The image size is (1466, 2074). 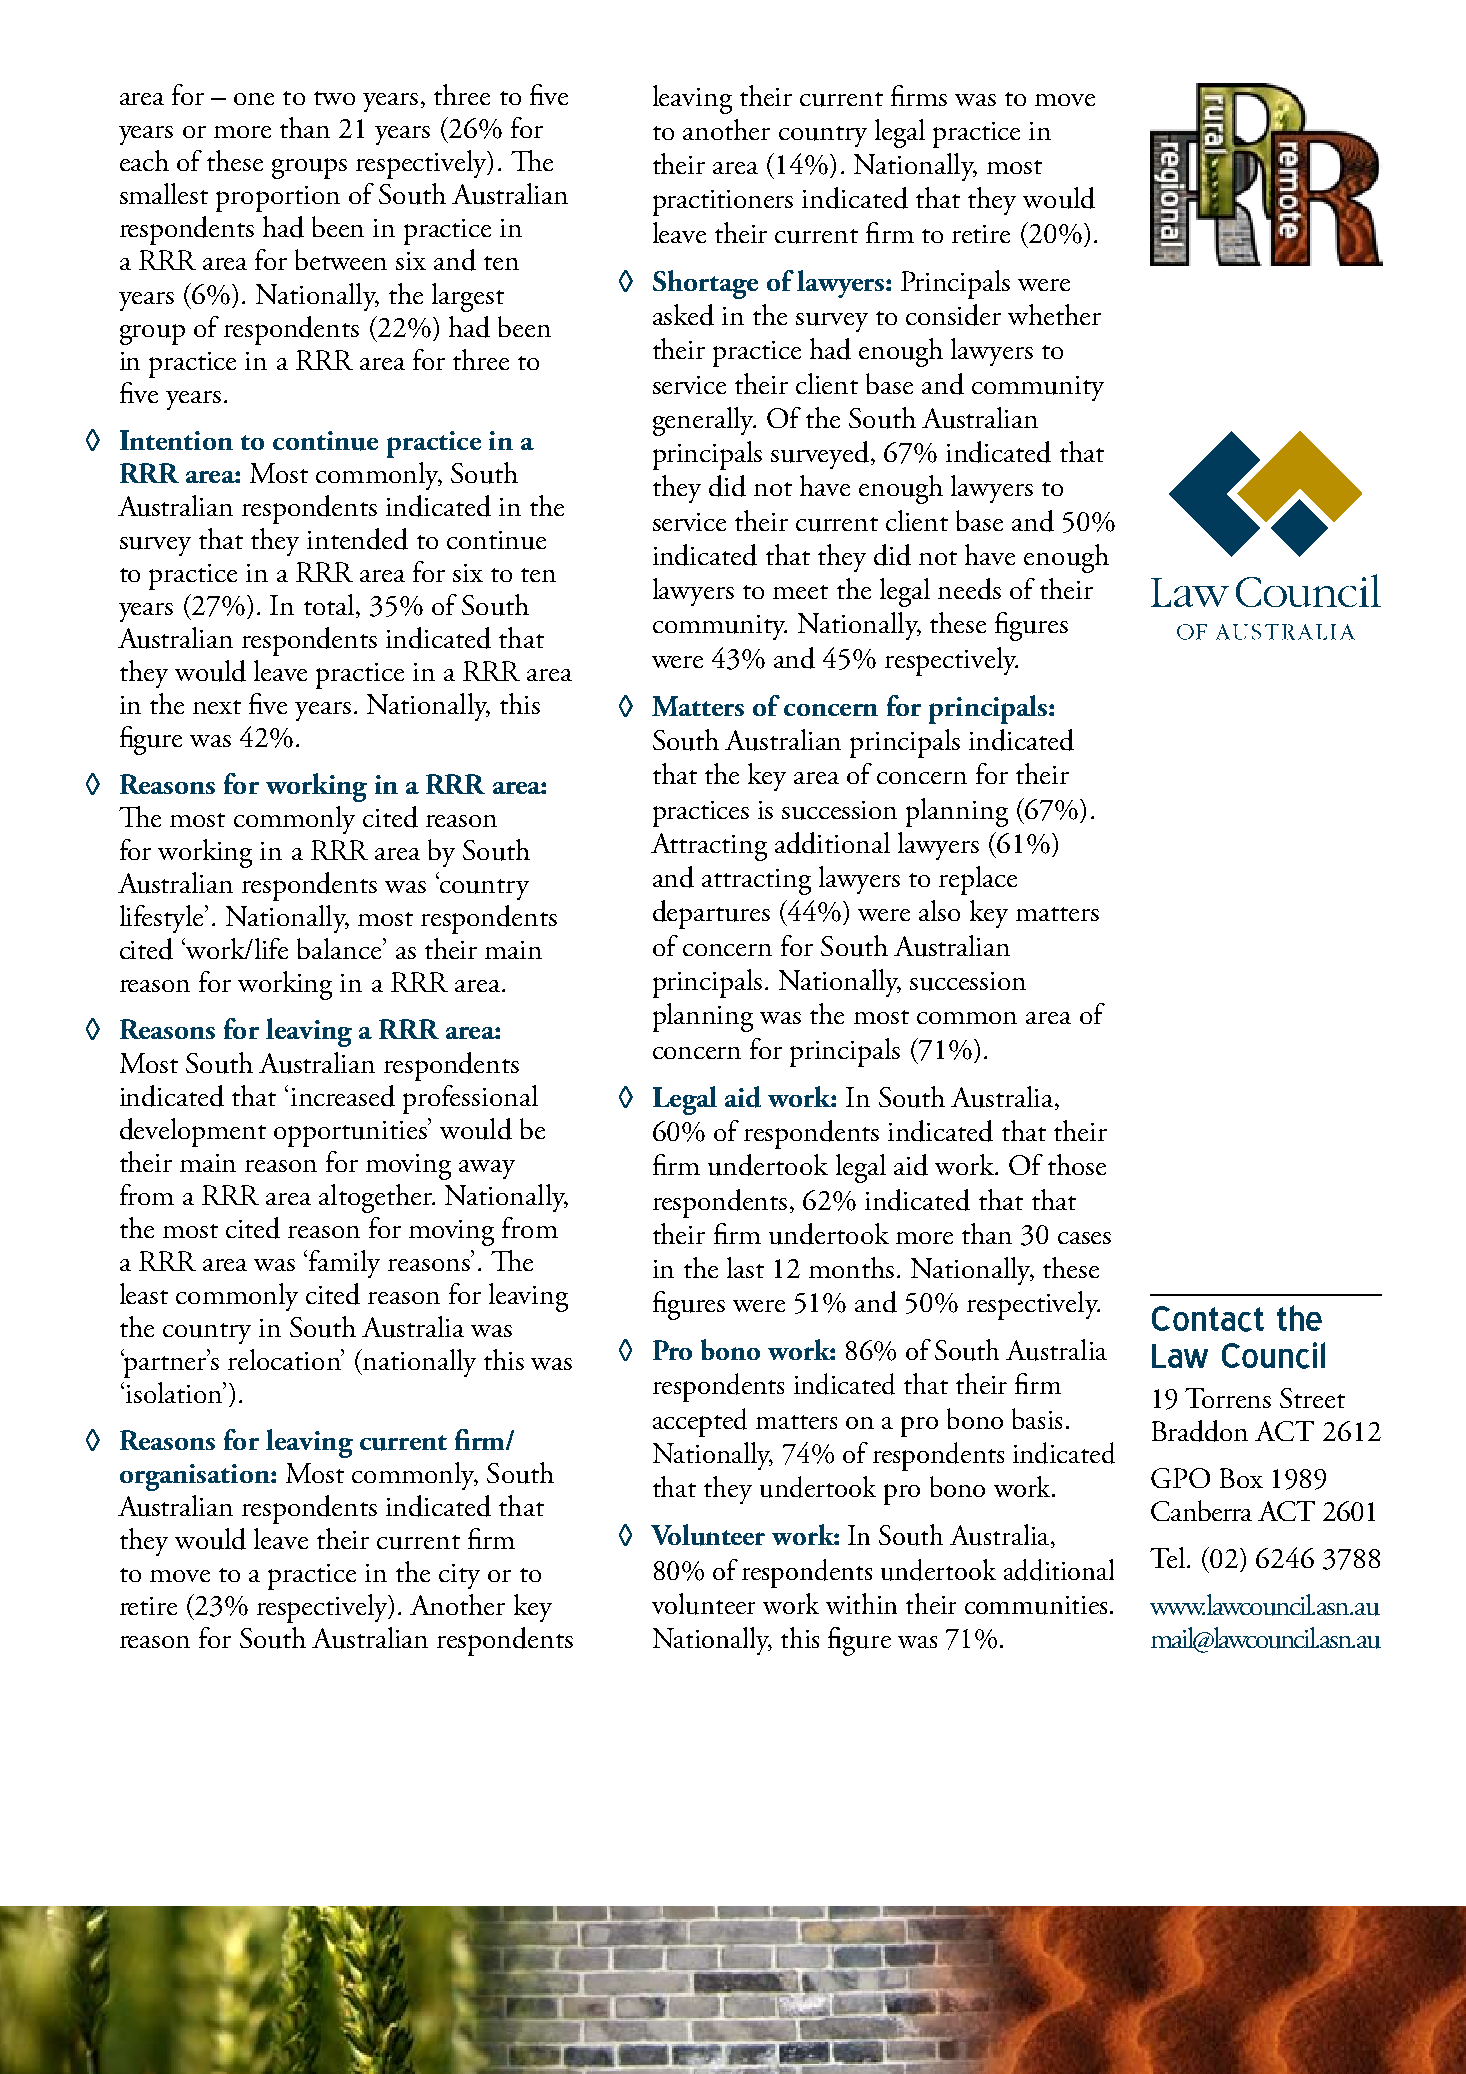 What do you see at coordinates (1167, 1557) in the image?
I see `Tel` at bounding box center [1167, 1557].
